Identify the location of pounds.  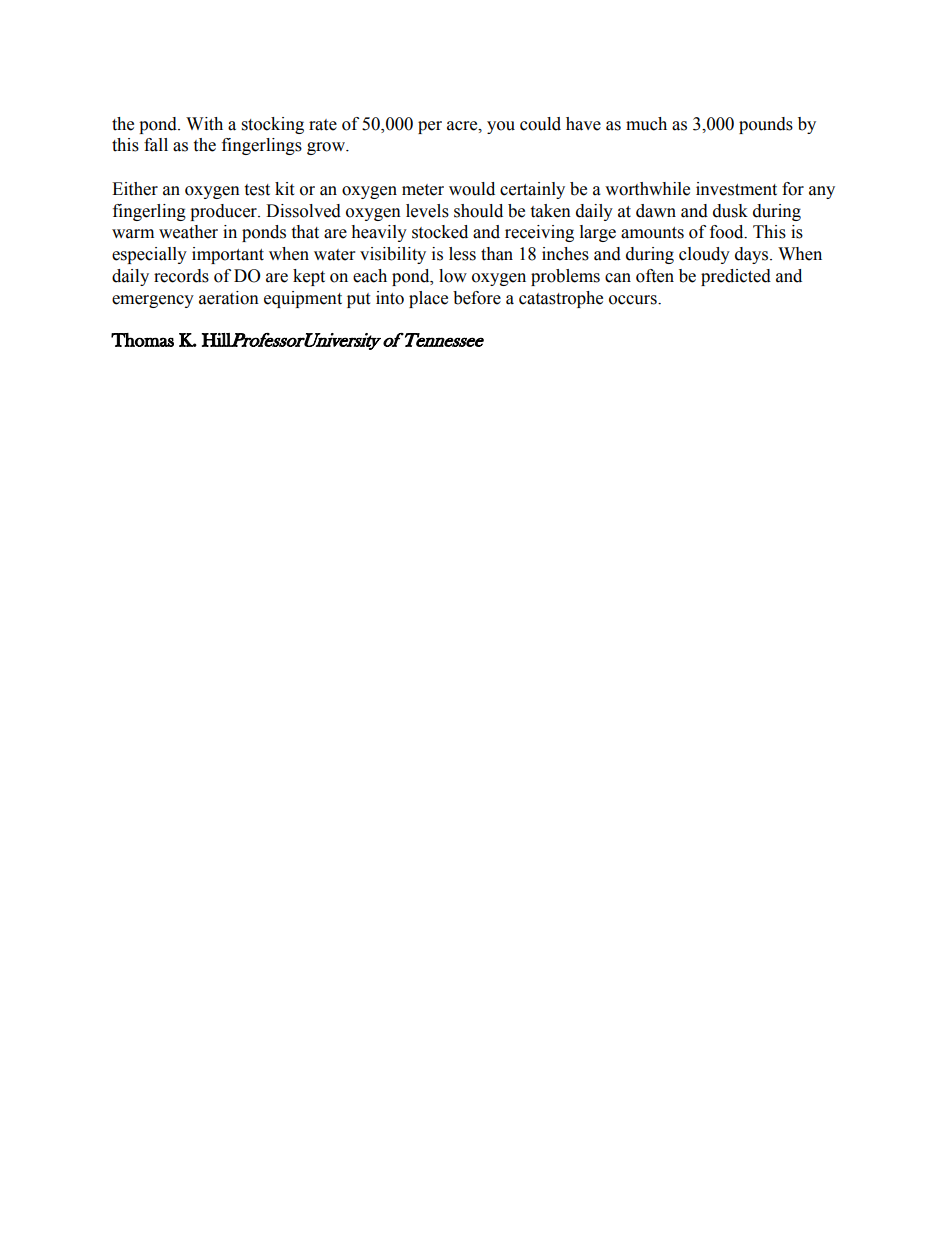
(766, 125).
